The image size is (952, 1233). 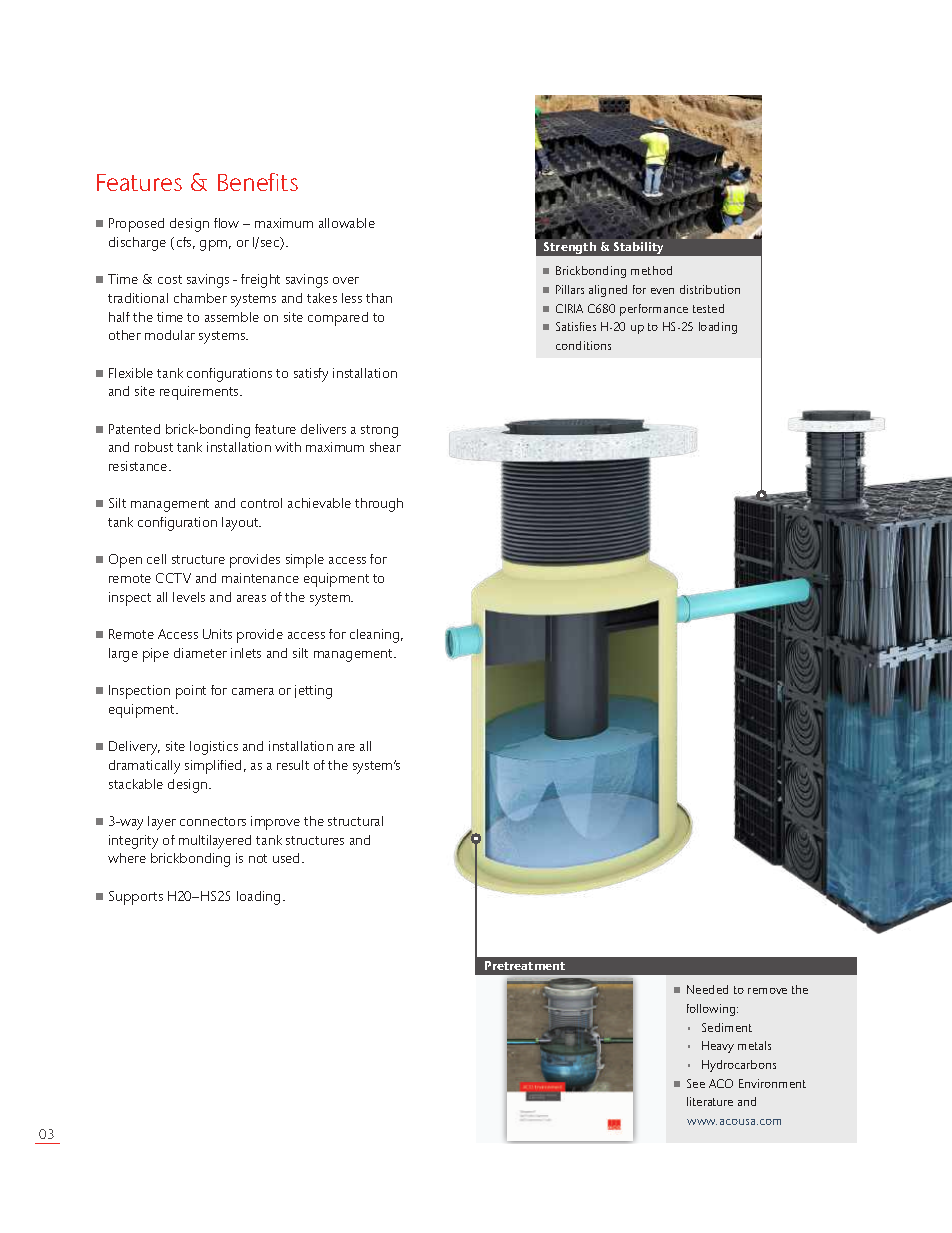 I want to click on Needed, so click(x=707, y=989).
